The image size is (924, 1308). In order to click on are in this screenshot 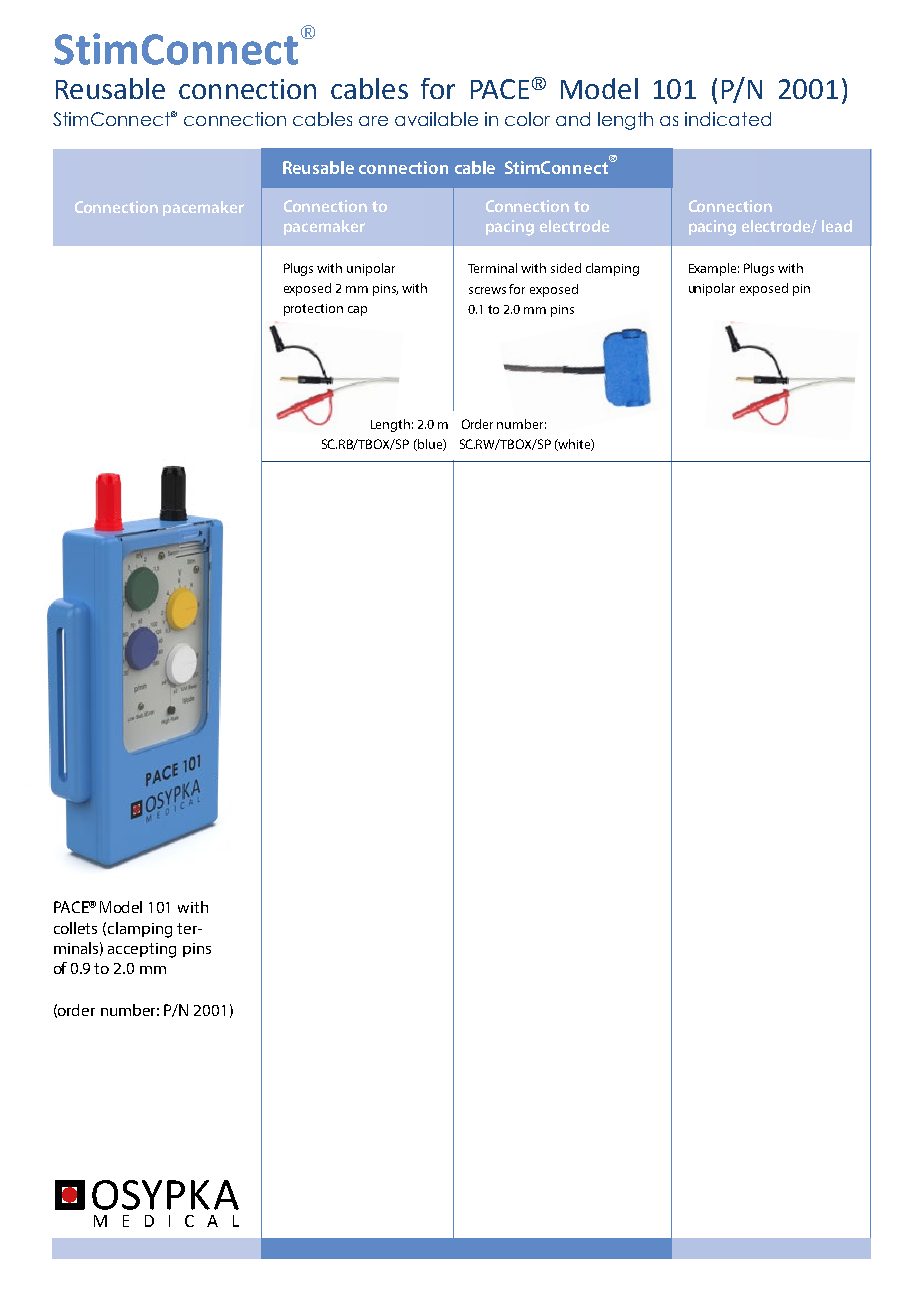, I will do `click(373, 121)`.
